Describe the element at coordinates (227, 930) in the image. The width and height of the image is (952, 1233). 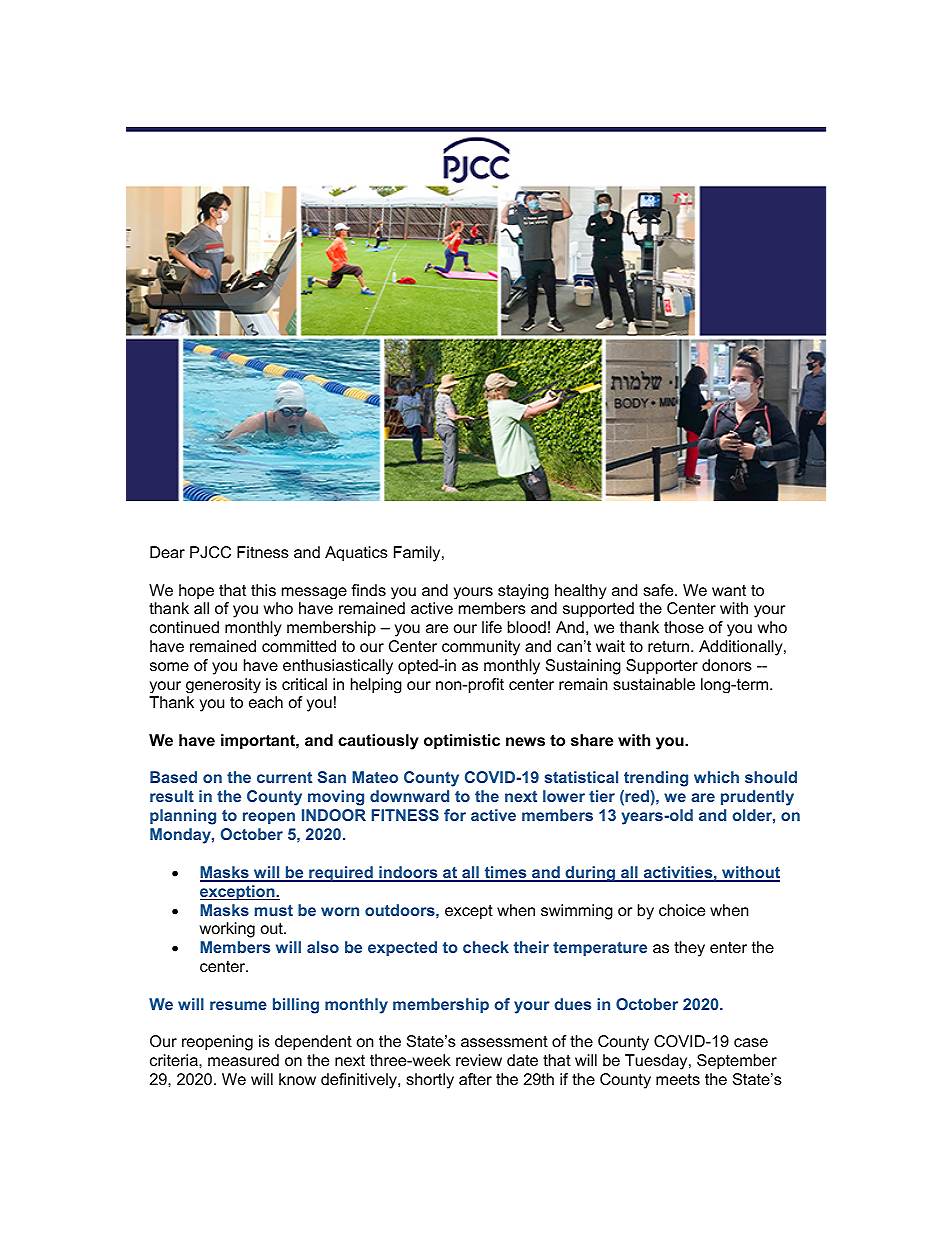
I see `working` at that location.
